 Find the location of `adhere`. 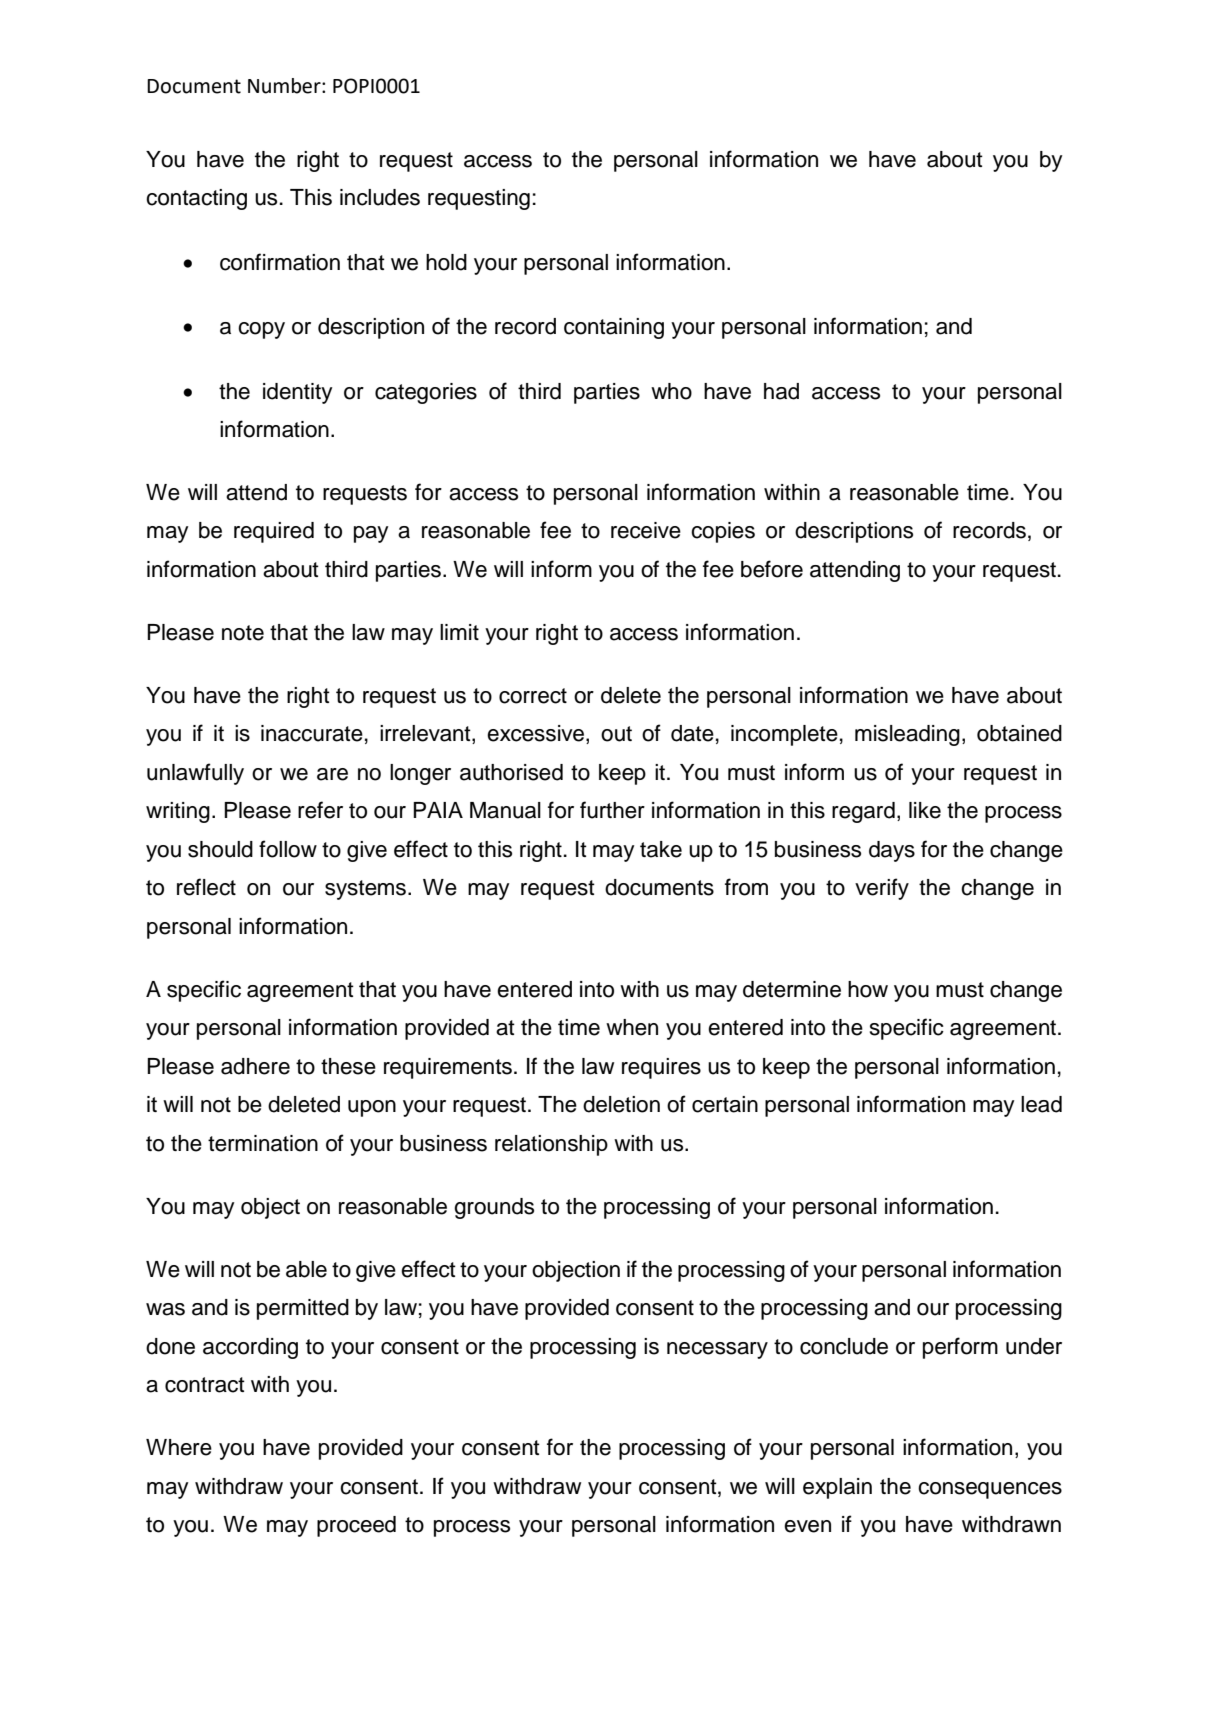

adhere is located at coordinates (255, 1066).
